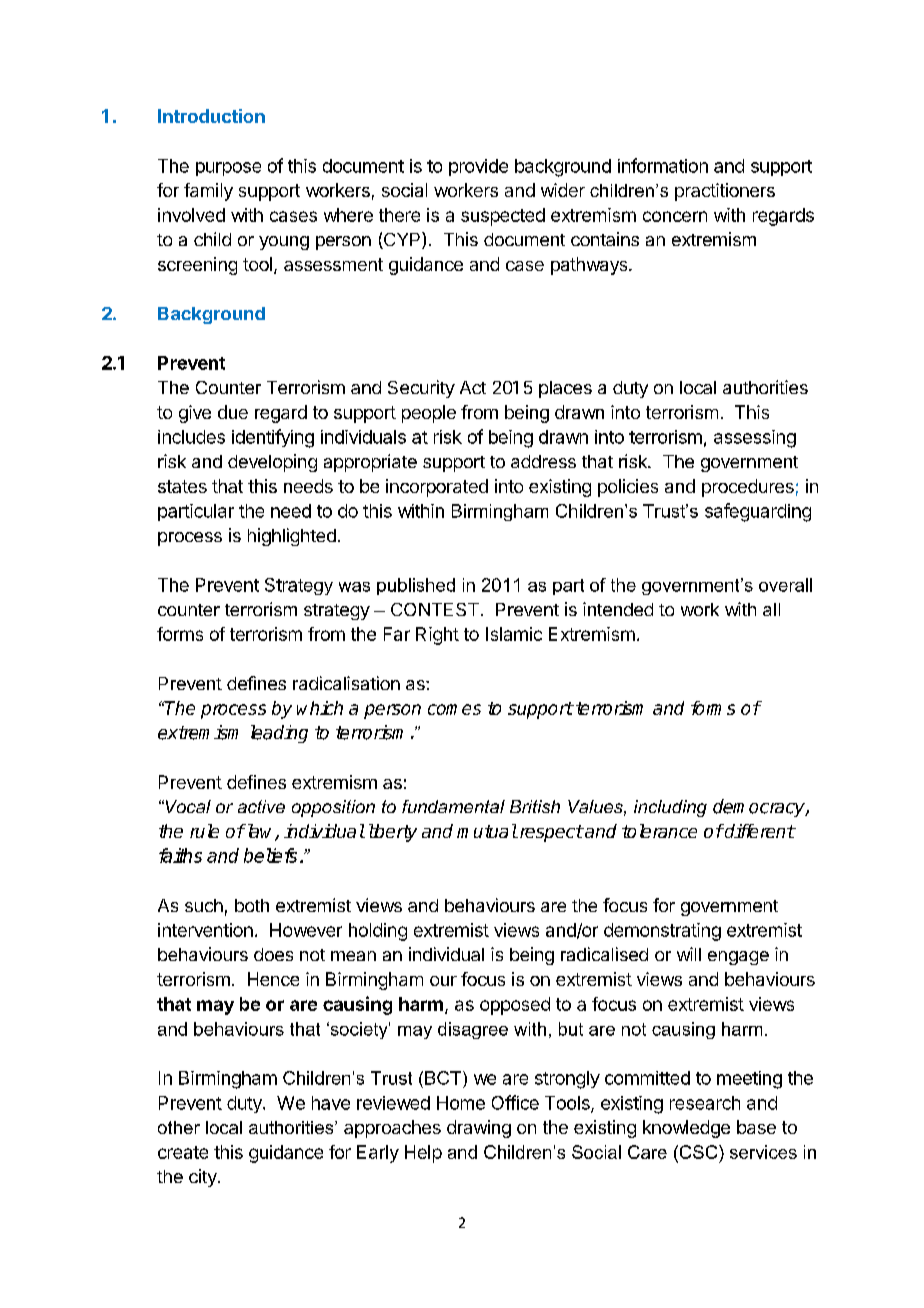 The image size is (924, 1308). Describe the element at coordinates (437, 488) in the screenshot. I see `incorporated` at that location.
